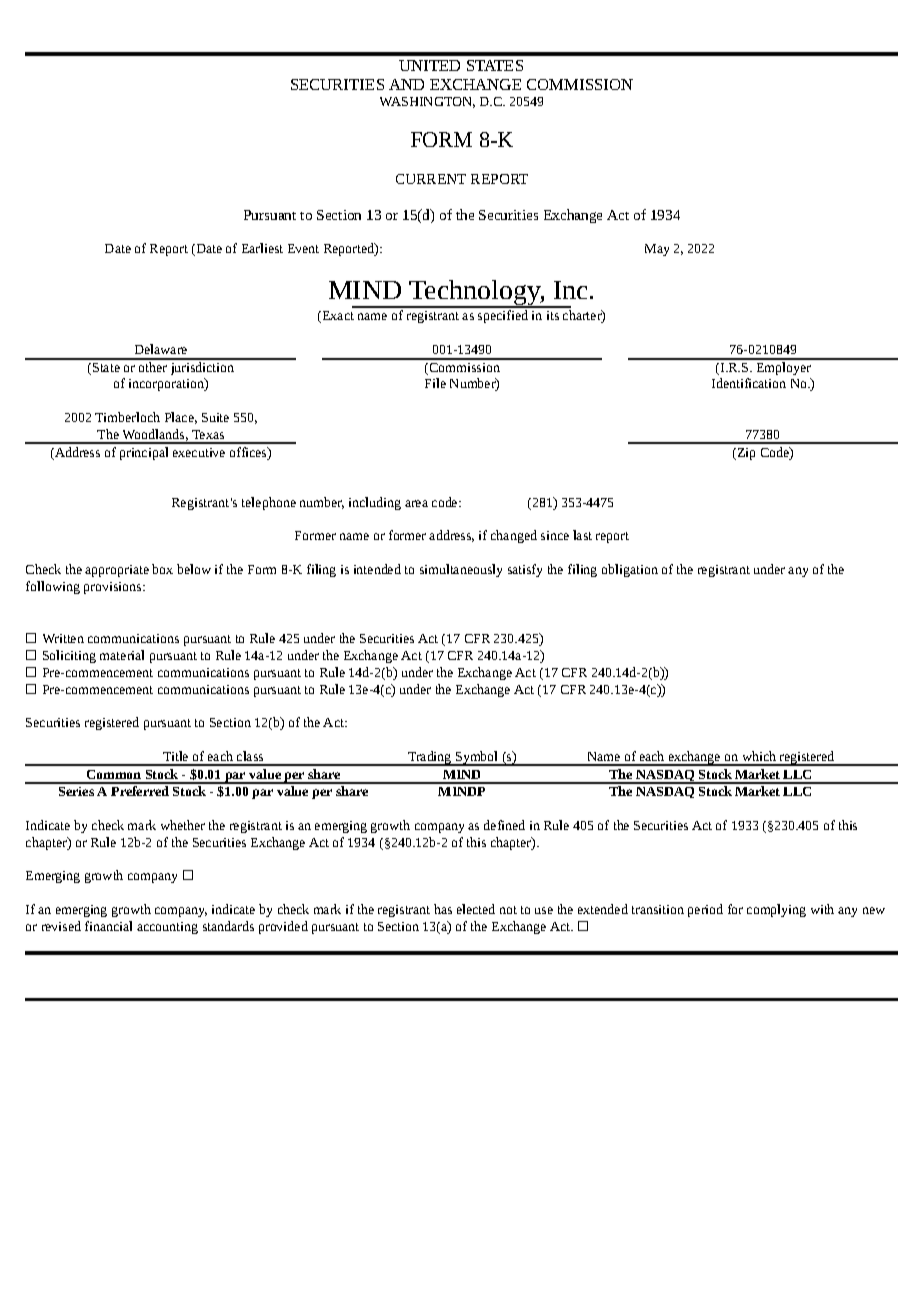 The width and height of the image is (924, 1308). What do you see at coordinates (161, 349) in the image?
I see `Delaware` at bounding box center [161, 349].
